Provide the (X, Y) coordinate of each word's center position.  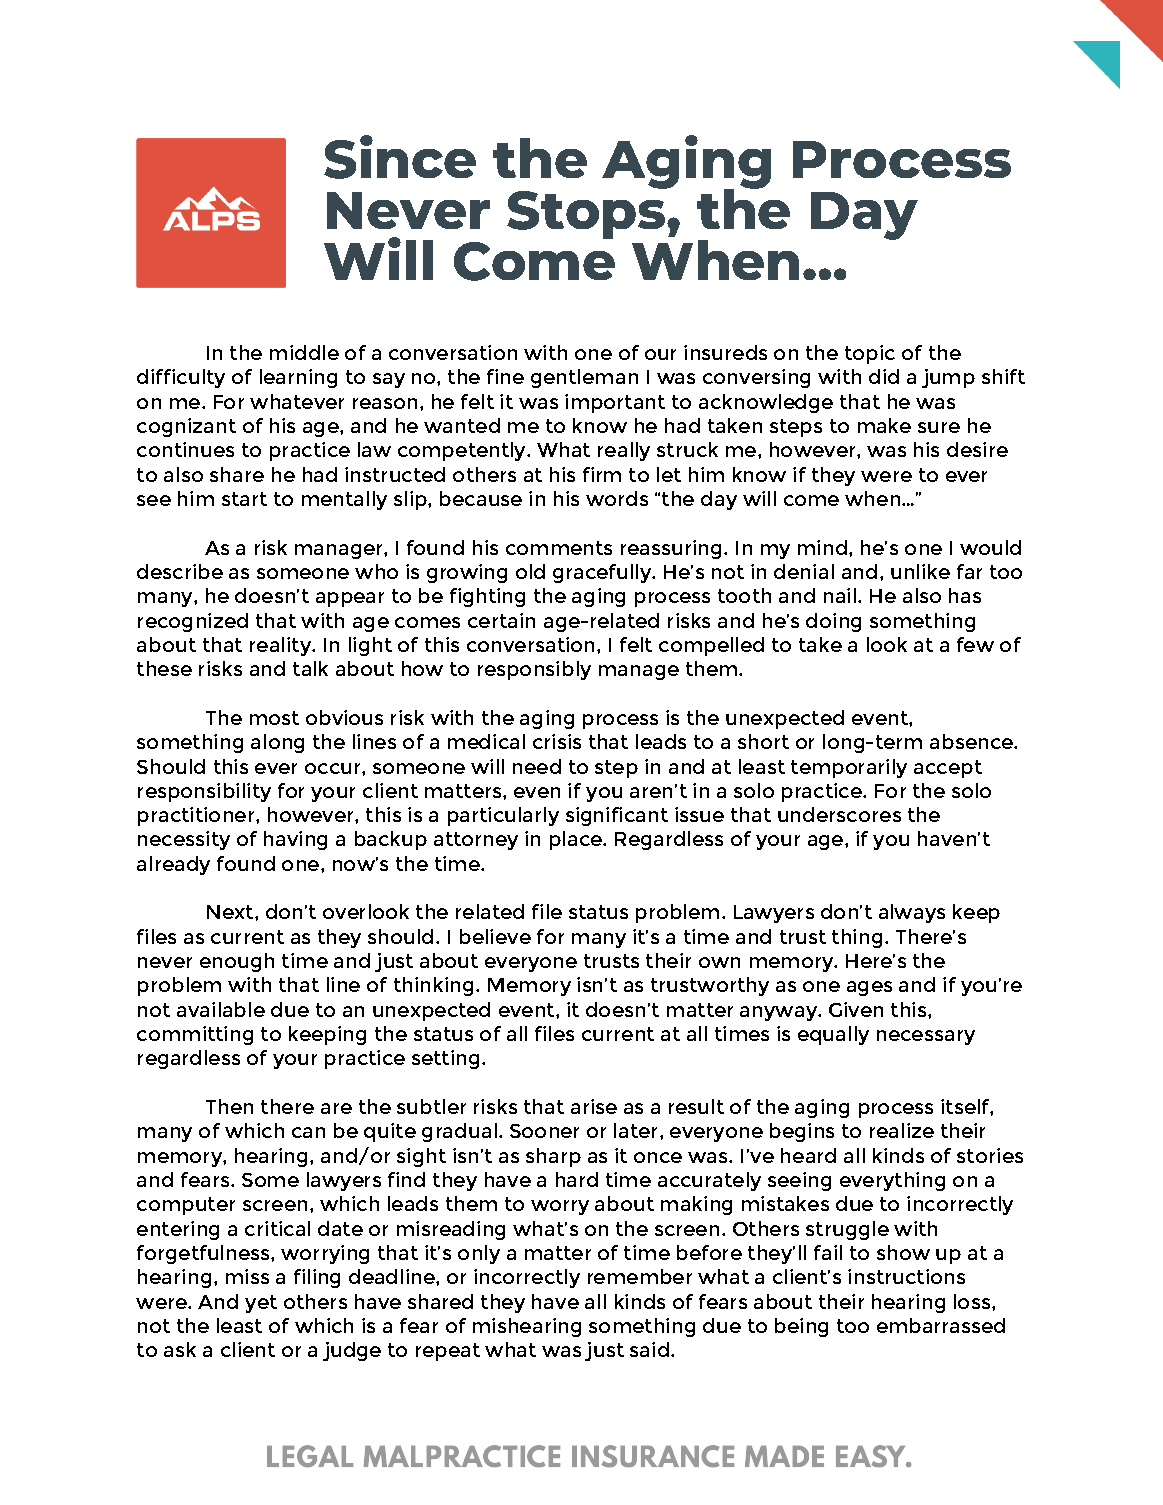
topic (870, 354)
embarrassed (941, 1325)
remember (640, 1276)
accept (948, 769)
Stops (587, 215)
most (274, 718)
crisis (557, 741)
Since (400, 157)
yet (261, 1304)
